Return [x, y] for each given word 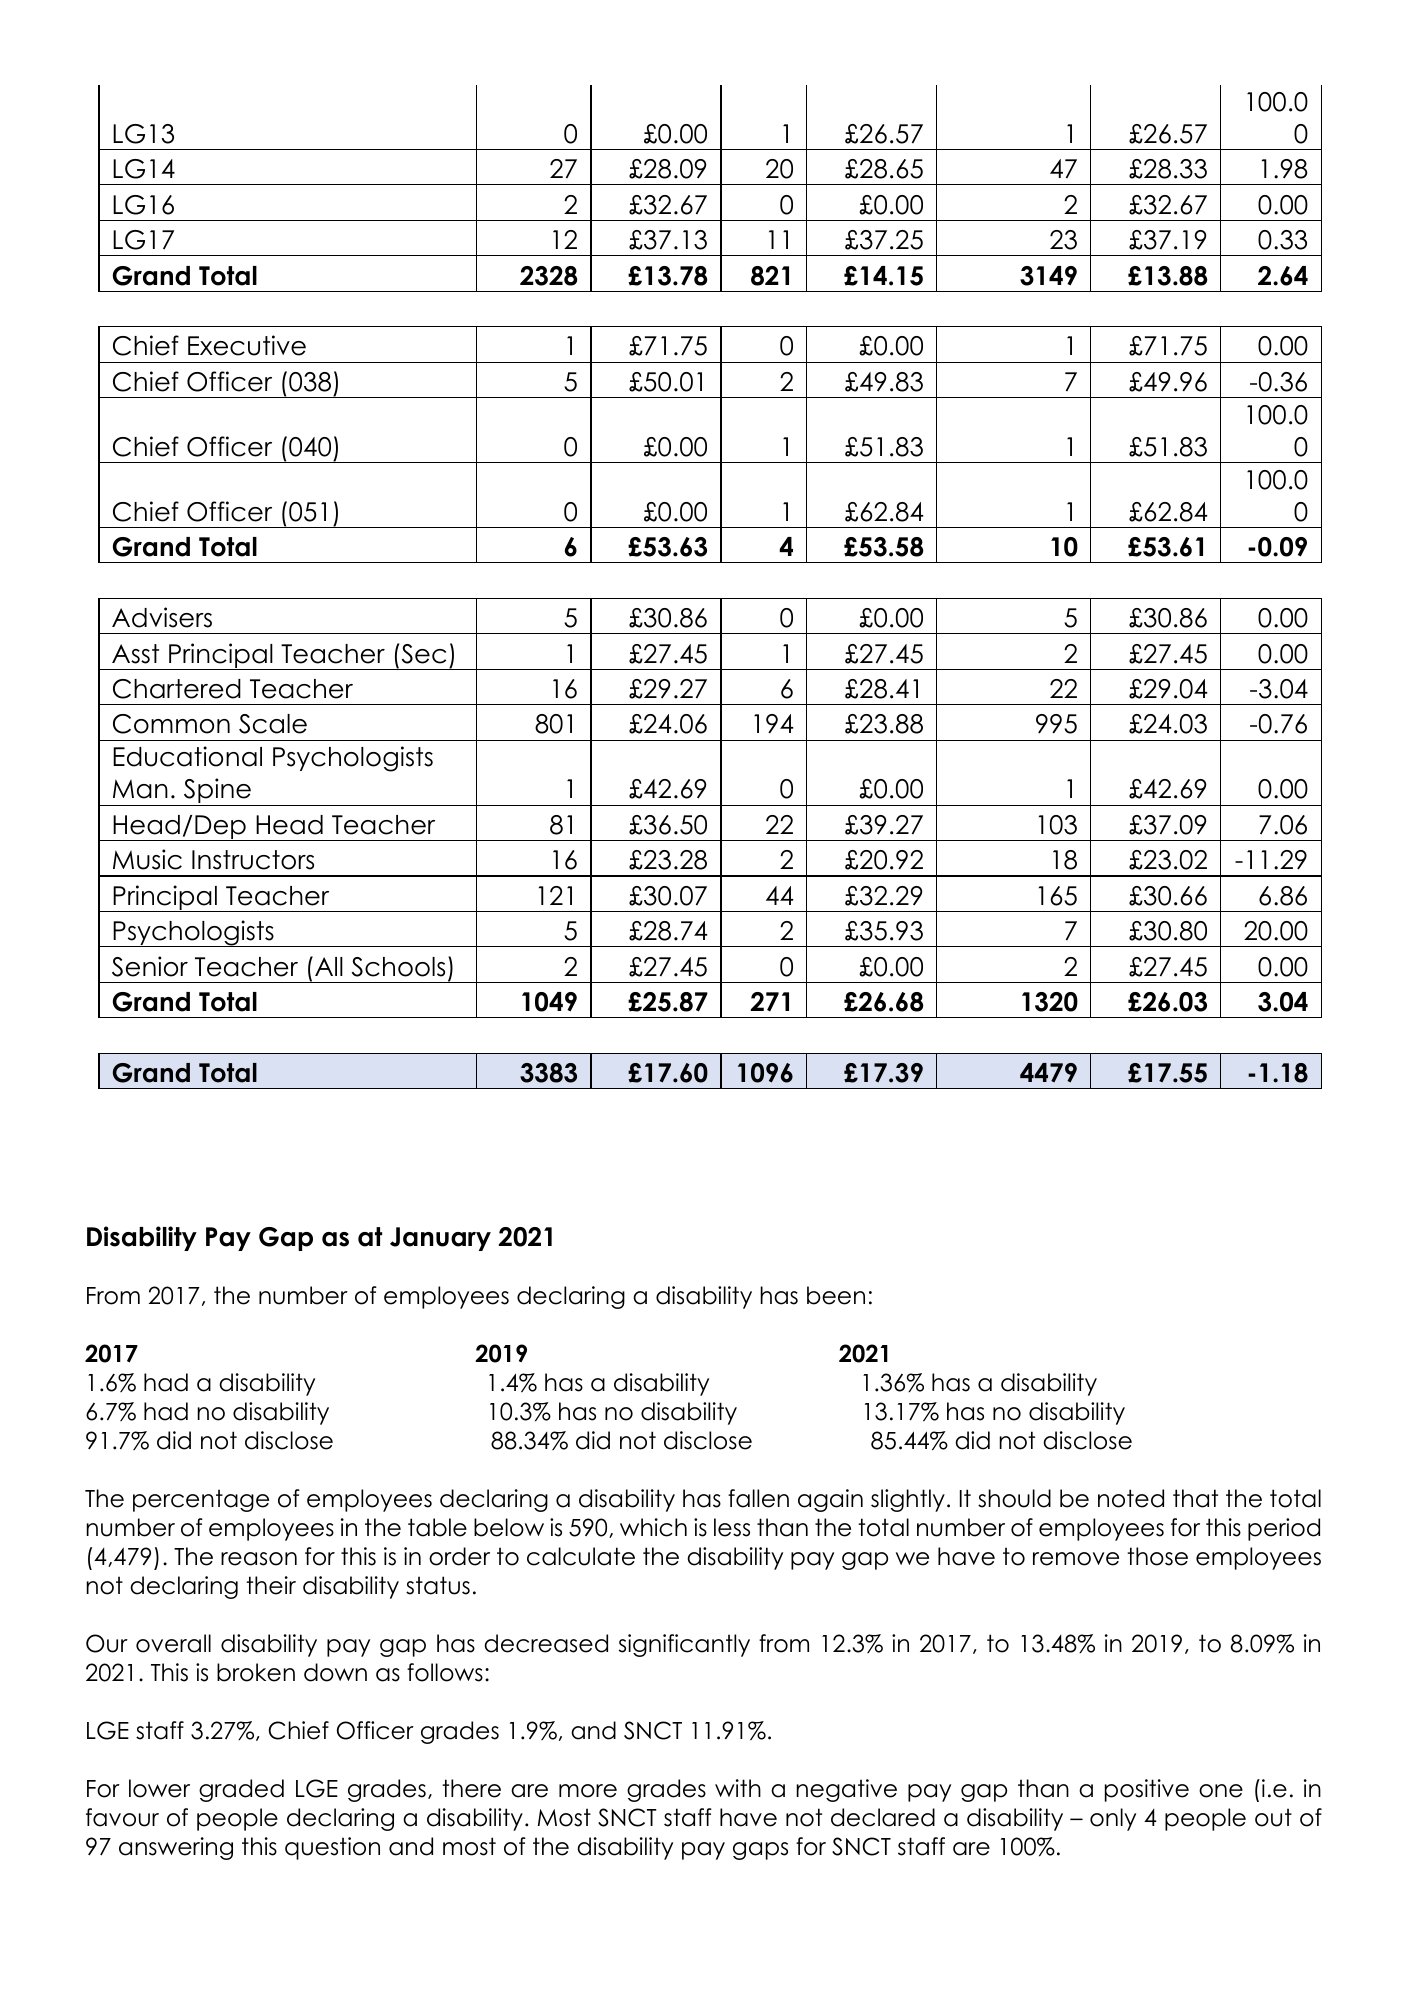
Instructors [253, 860]
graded [241, 1790]
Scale [273, 724]
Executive [247, 345]
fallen [758, 1498]
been [836, 1295]
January [440, 1239]
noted [1131, 1498]
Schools [398, 967]
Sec [422, 653]
